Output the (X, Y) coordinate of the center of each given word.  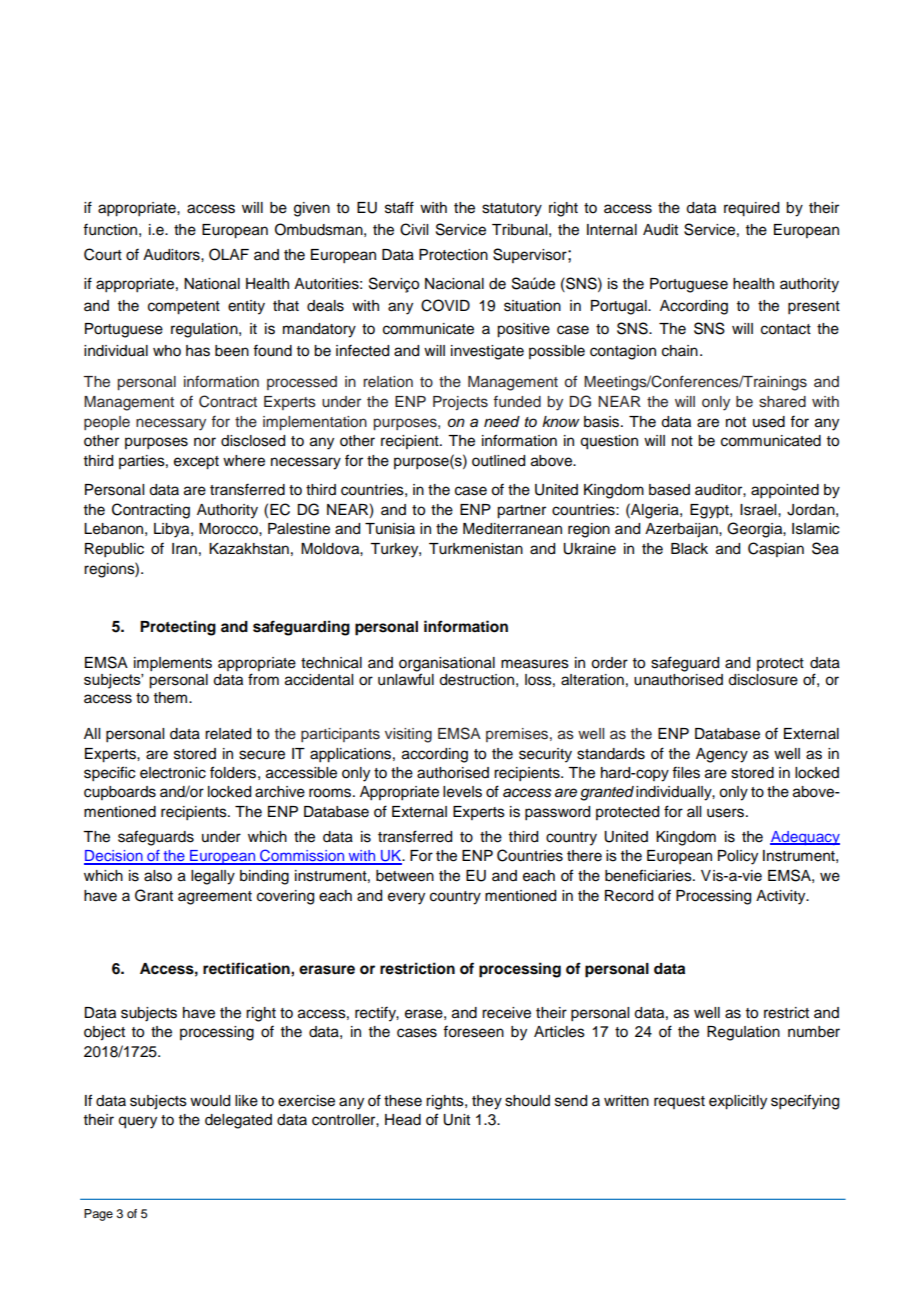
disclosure (763, 680)
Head (403, 1120)
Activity (782, 897)
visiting (408, 735)
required (751, 209)
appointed (785, 491)
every (406, 898)
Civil (414, 229)
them (172, 698)
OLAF (229, 254)
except (196, 463)
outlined (498, 461)
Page (98, 1215)
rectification (247, 968)
